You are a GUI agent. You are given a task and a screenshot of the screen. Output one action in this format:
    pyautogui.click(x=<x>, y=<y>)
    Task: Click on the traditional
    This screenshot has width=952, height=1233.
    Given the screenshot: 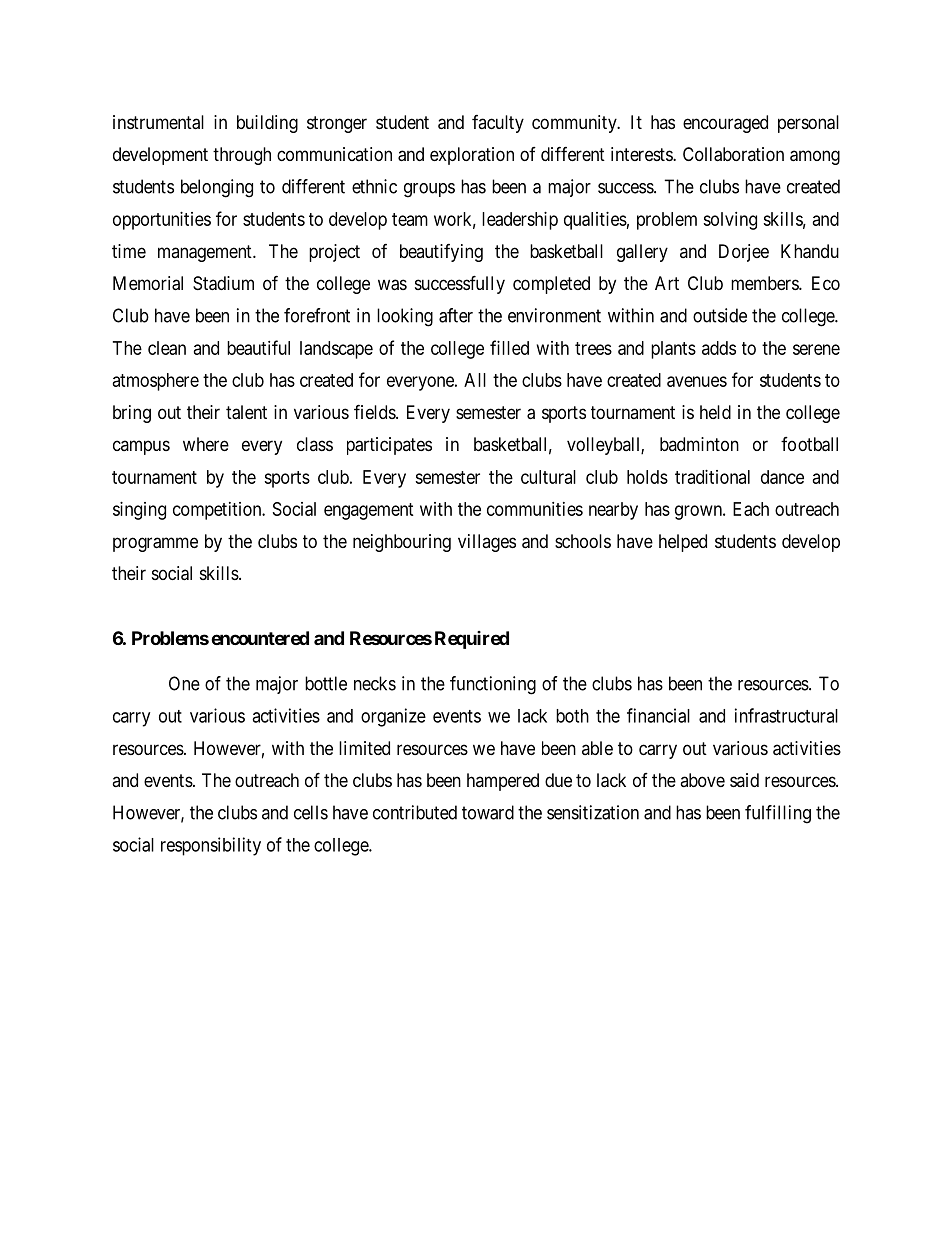 What is the action you would take?
    pyautogui.click(x=712, y=477)
